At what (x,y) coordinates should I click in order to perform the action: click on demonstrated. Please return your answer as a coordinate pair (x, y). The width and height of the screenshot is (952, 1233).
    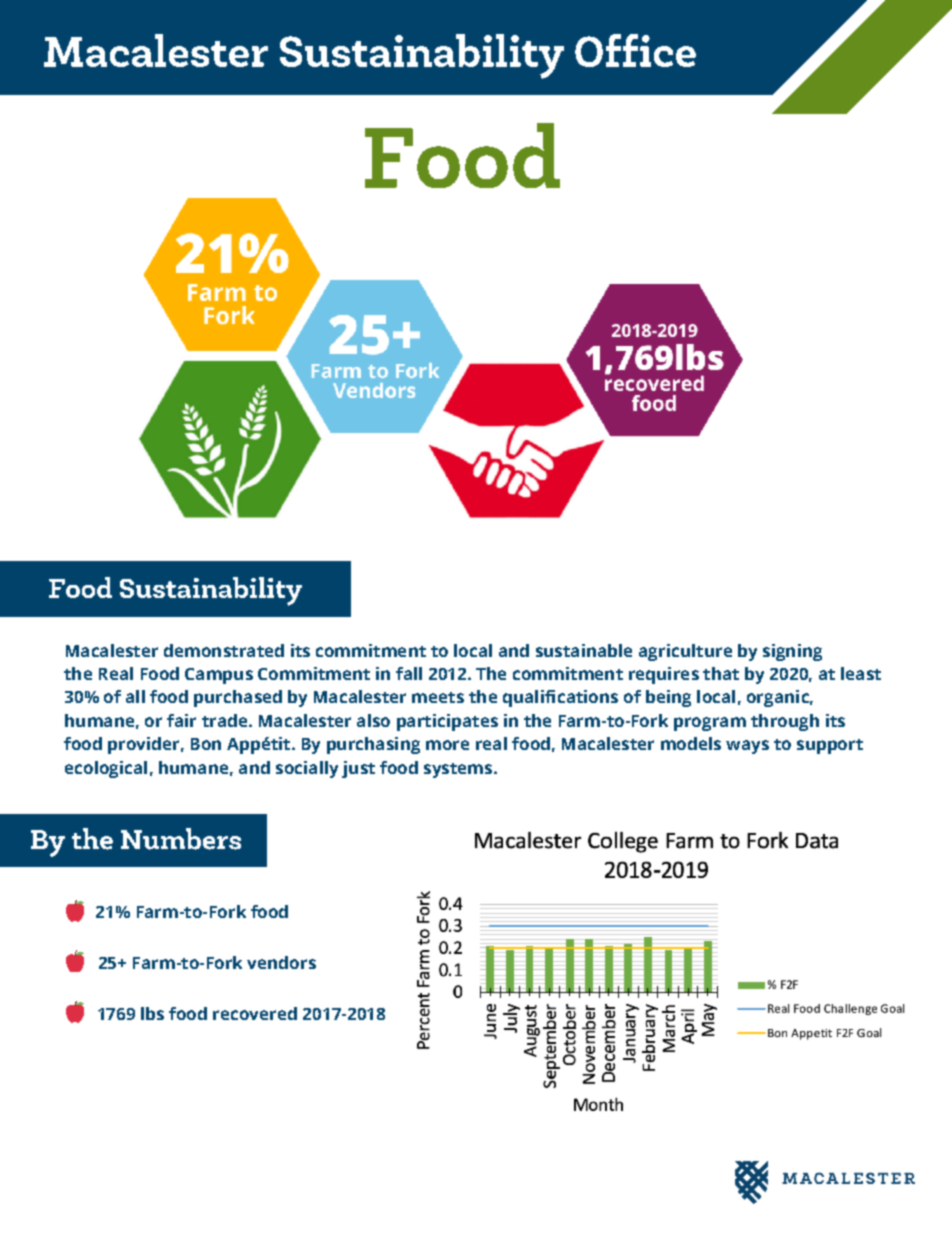
    Looking at the image, I should click on (224, 650).
